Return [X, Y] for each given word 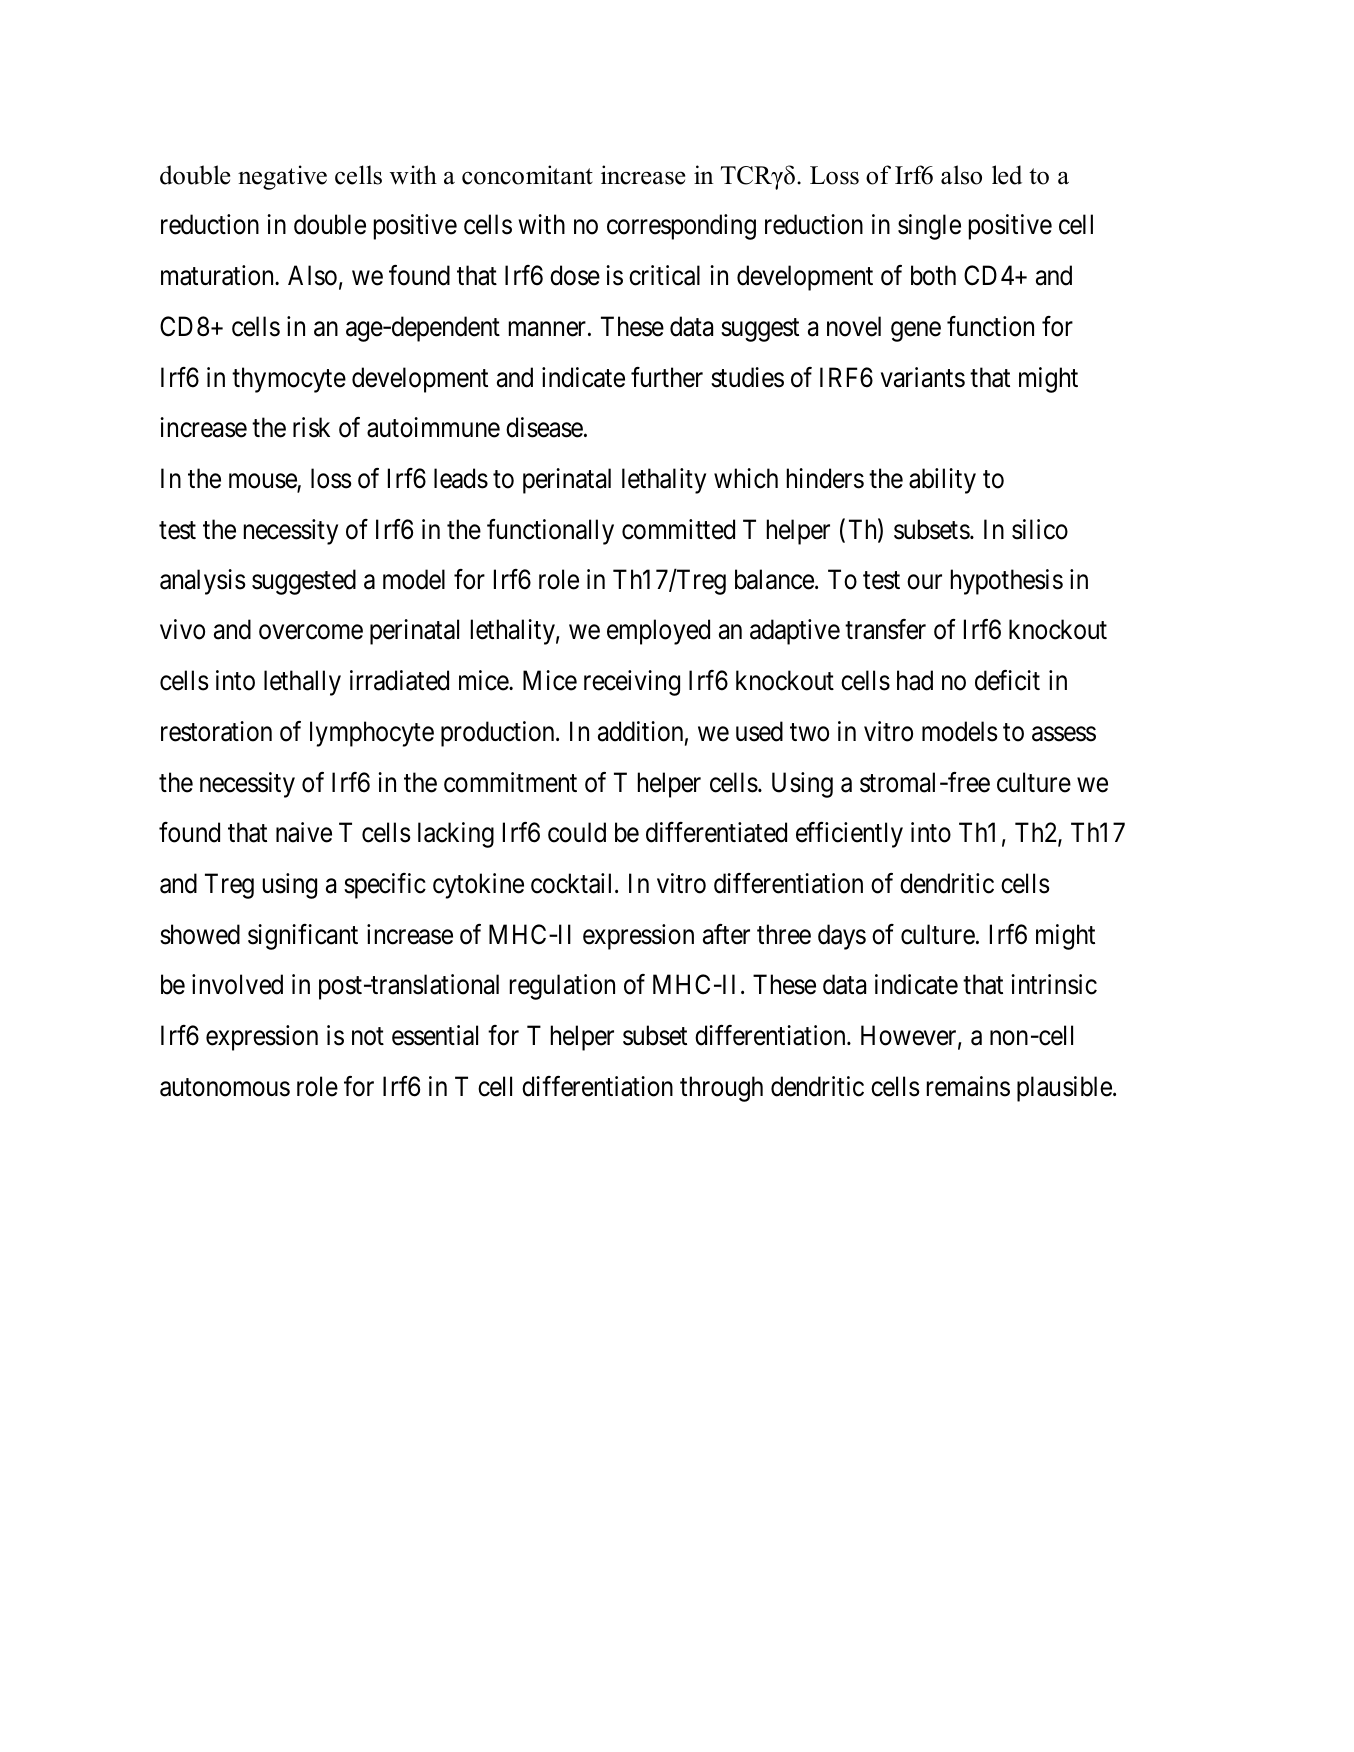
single [929, 227]
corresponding [681, 227]
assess [1064, 734]
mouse [263, 482]
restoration [216, 731]
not [368, 1036]
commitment [510, 782]
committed [678, 529]
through [721, 1089]
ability [942, 481]
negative [282, 177]
